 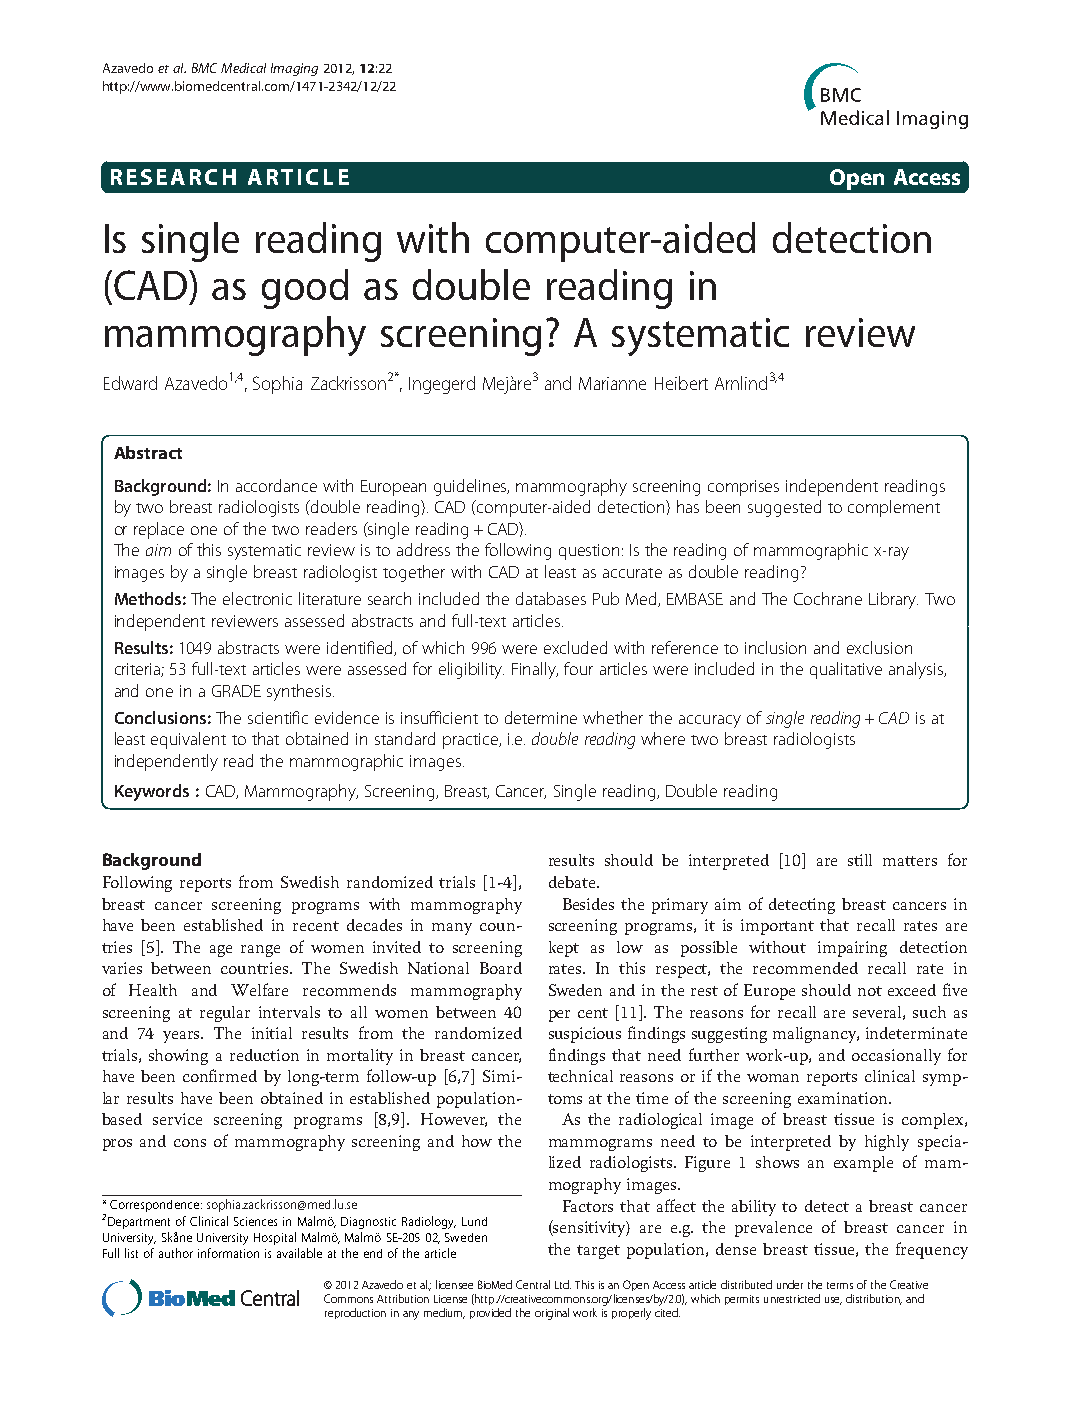 I want to click on regular, so click(x=225, y=1014).
